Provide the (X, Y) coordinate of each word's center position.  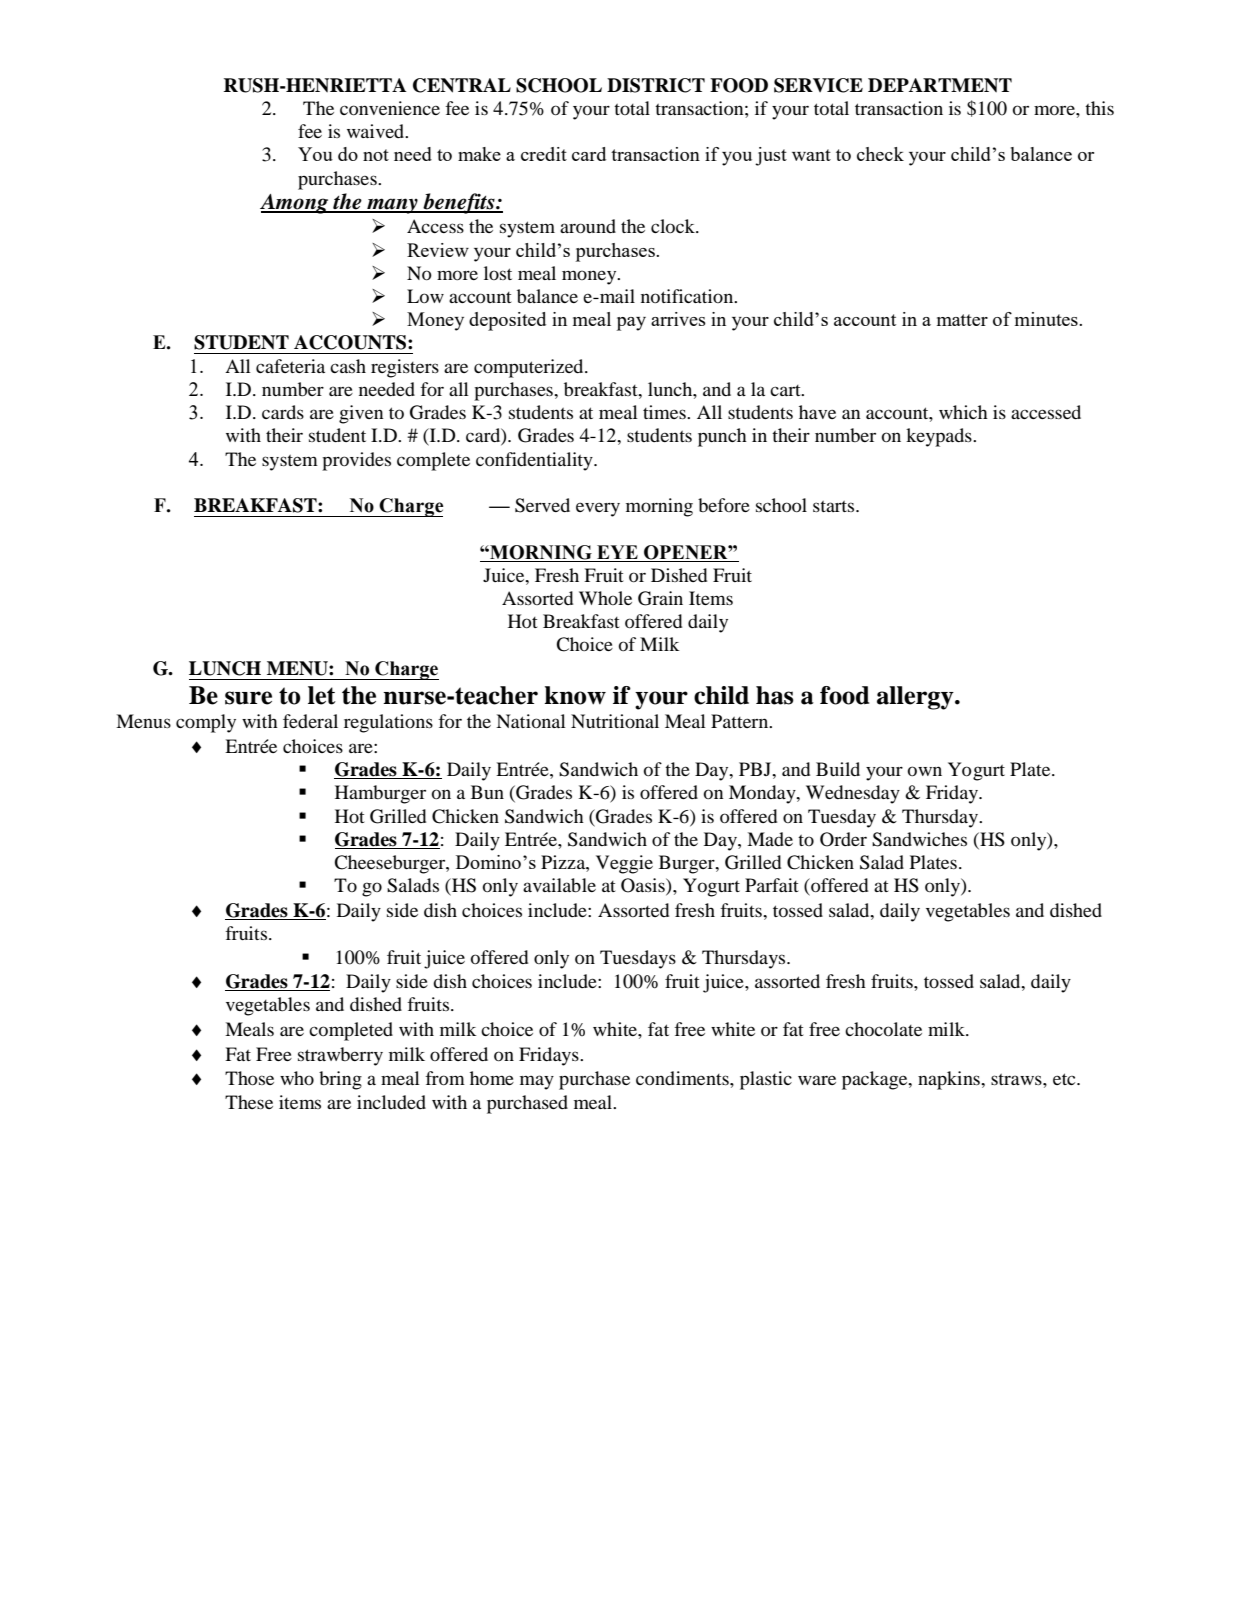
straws (1017, 1079)
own (925, 771)
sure (248, 698)
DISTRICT (656, 85)
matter (962, 320)
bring (340, 1080)
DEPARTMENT (940, 85)
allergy (916, 698)
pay (631, 324)
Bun (487, 792)
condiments (683, 1078)
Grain (660, 598)
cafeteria (290, 366)
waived (377, 131)
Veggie (624, 864)
